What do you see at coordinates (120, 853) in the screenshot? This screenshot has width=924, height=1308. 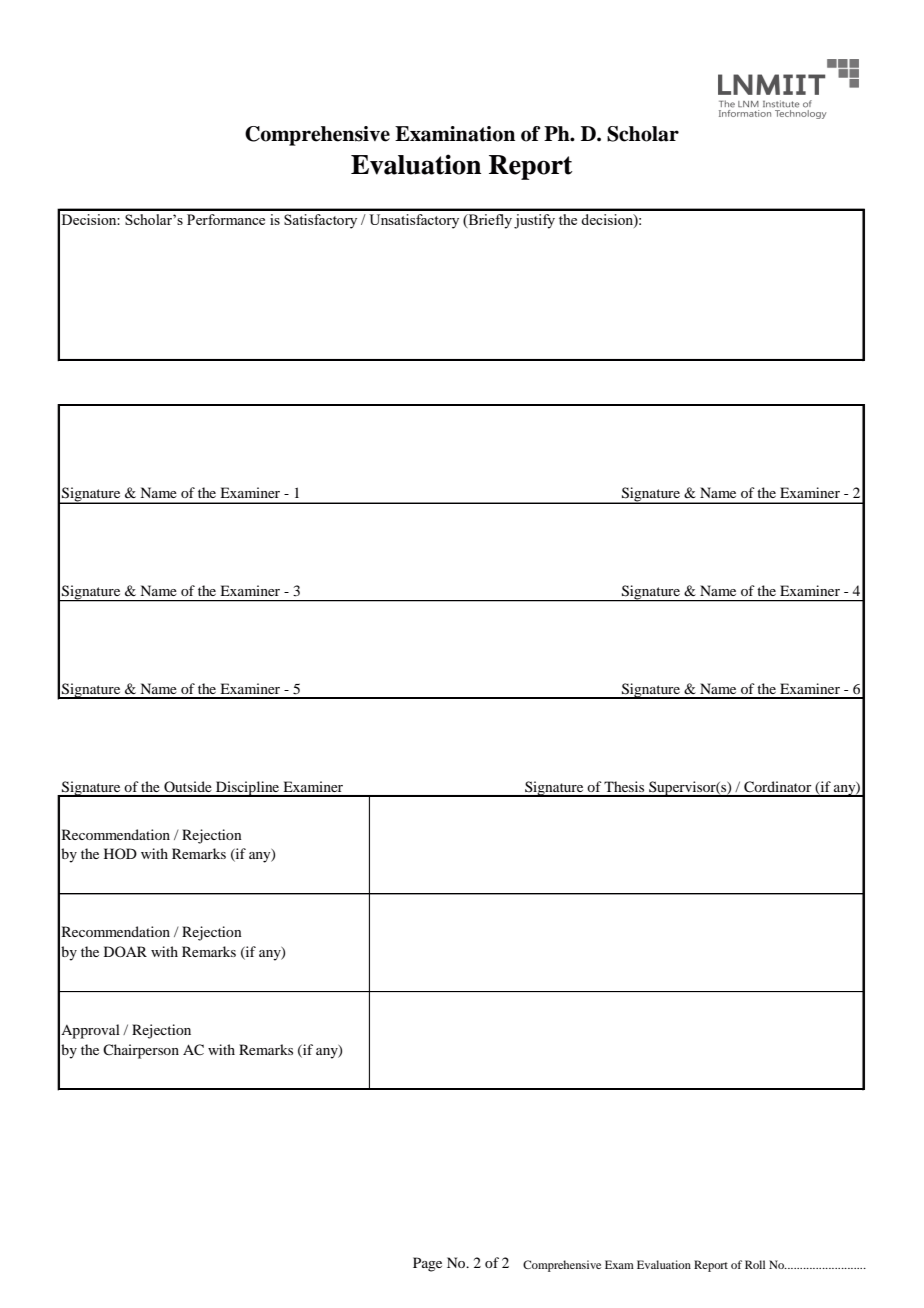 I see `HOD` at bounding box center [120, 853].
